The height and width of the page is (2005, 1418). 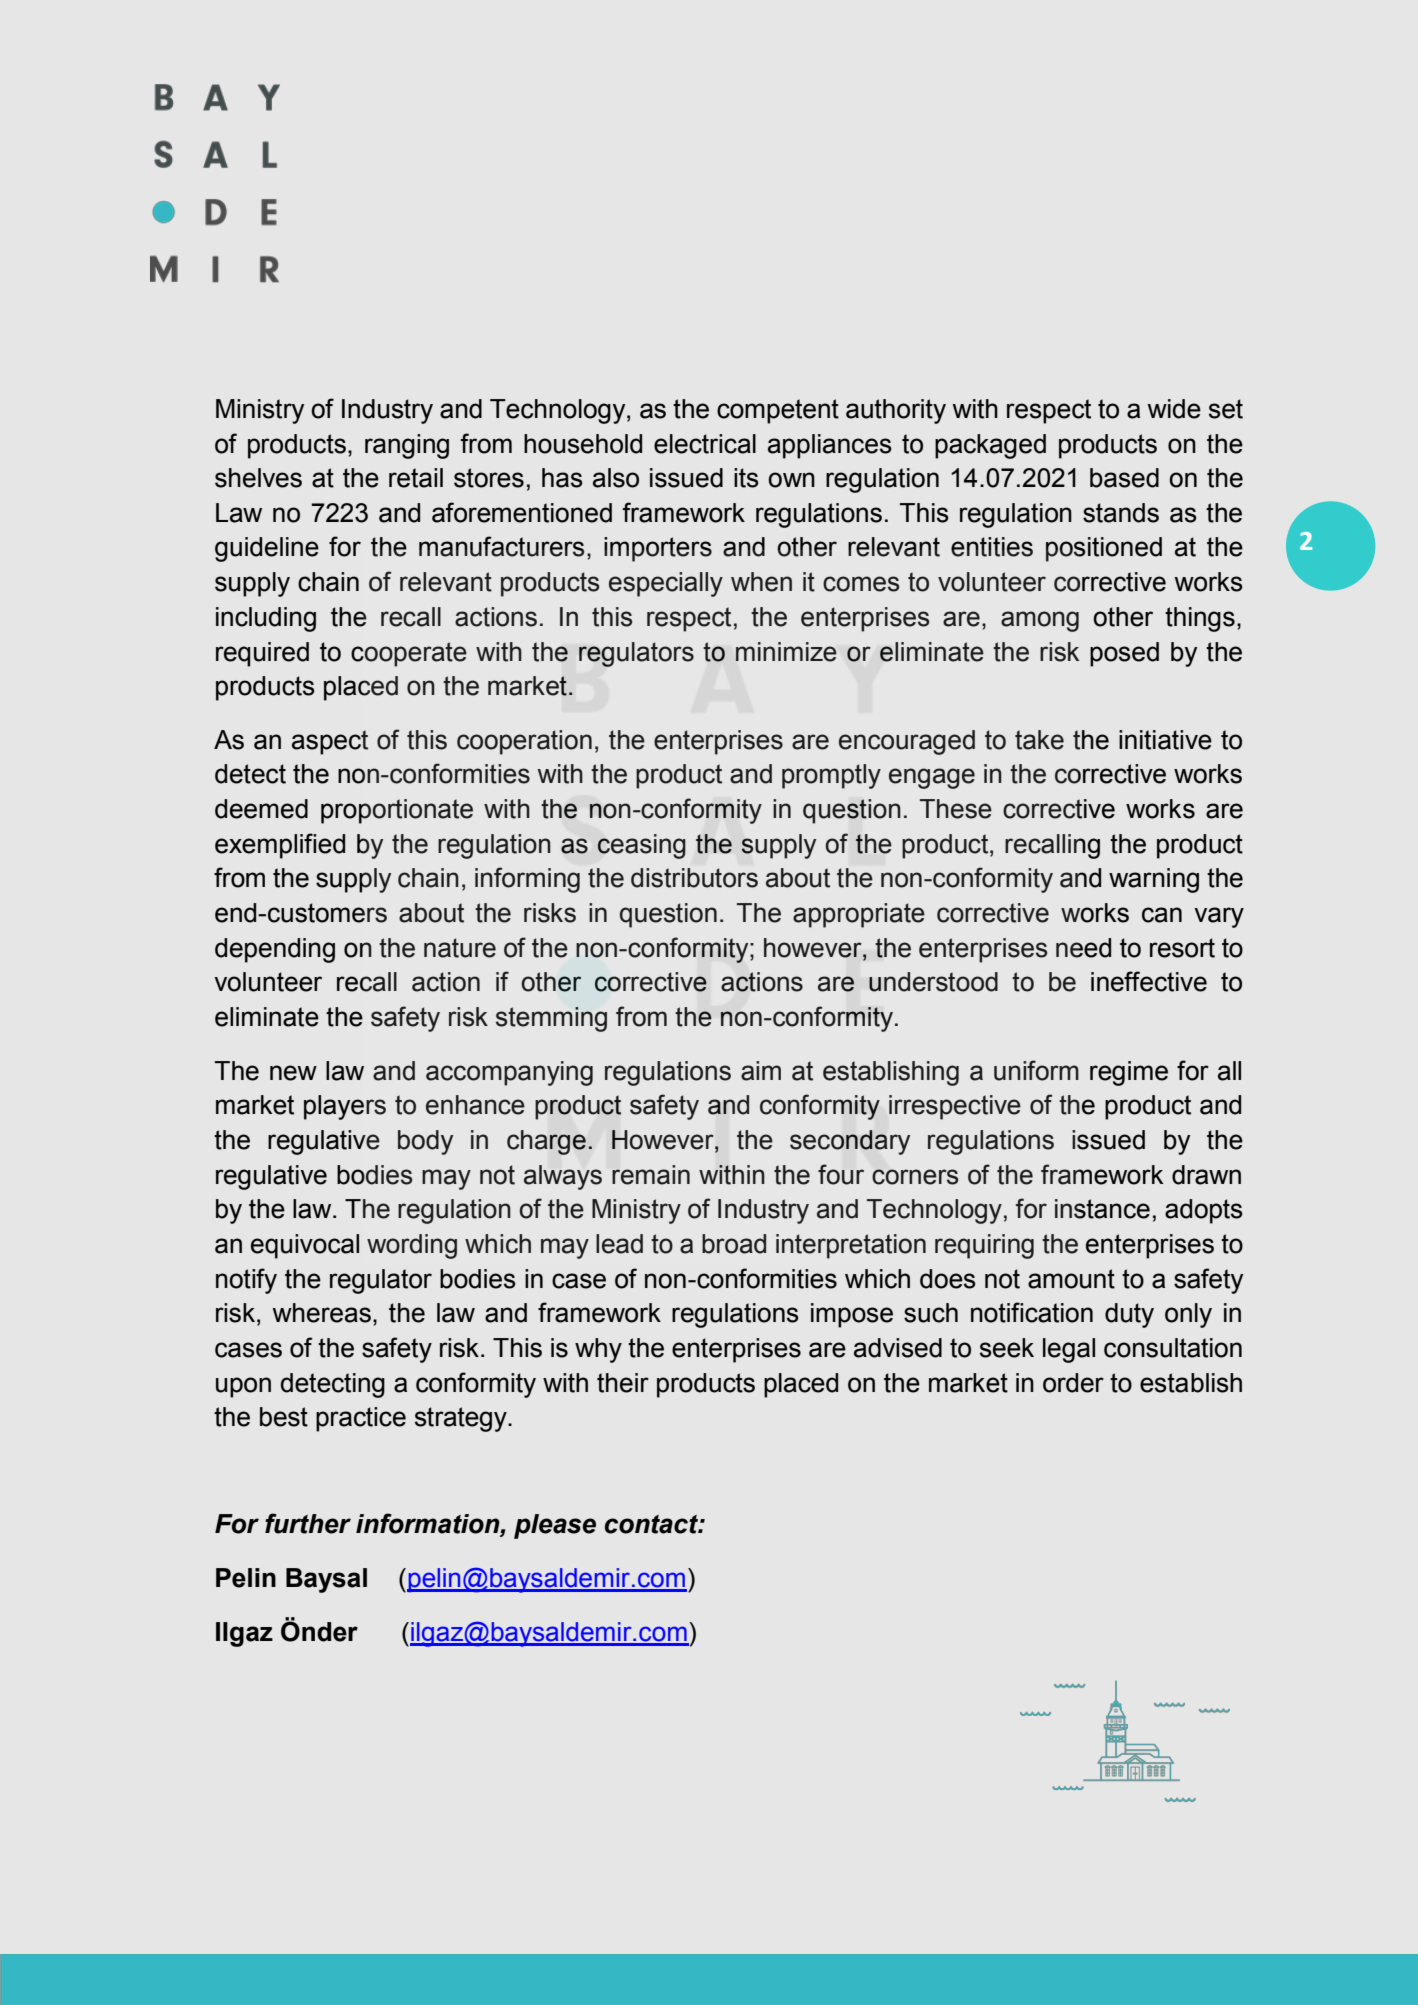 What do you see at coordinates (308, 1523) in the page?
I see `further` at bounding box center [308, 1523].
